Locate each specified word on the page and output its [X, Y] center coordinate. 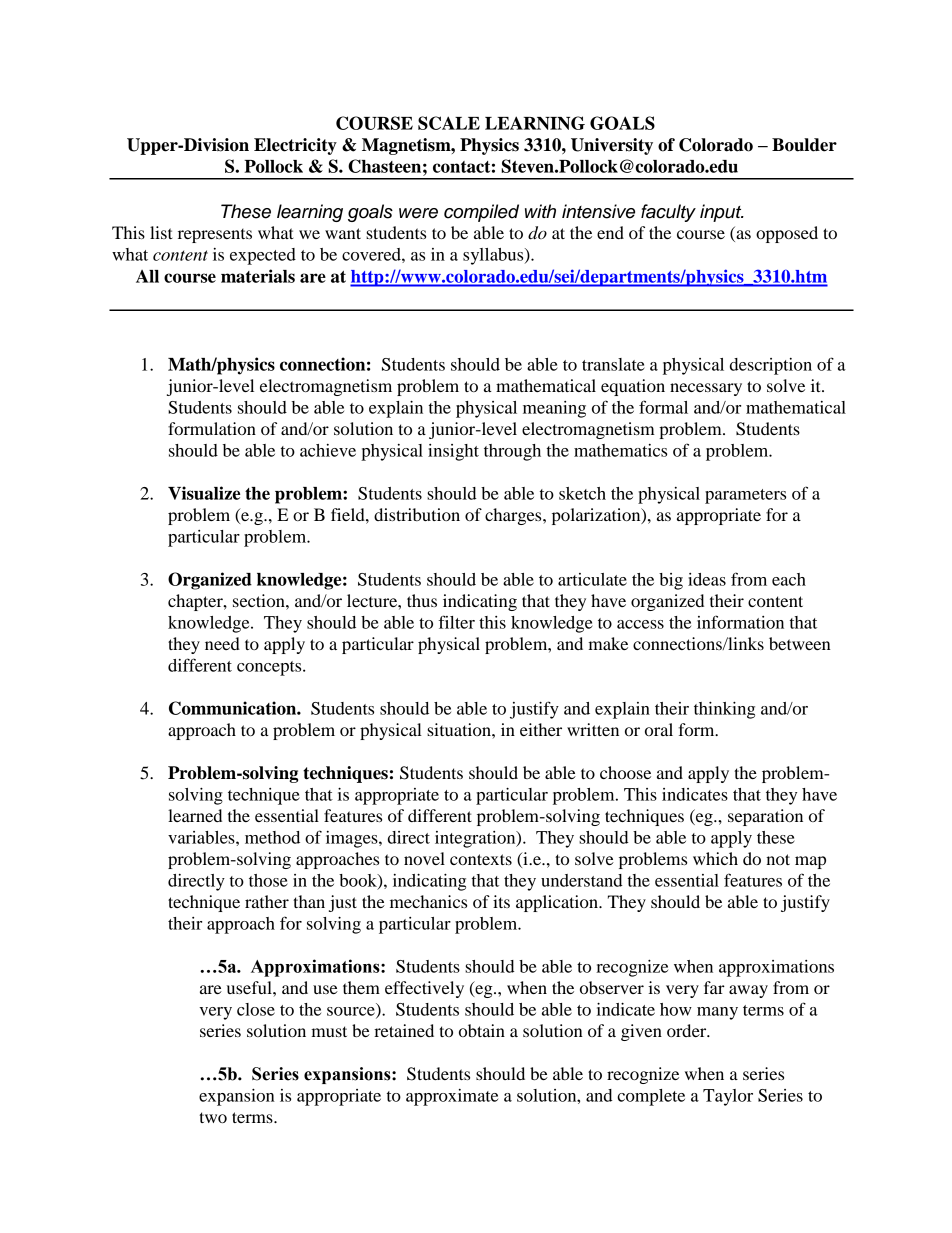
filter [457, 622]
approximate [452, 1097]
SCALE [449, 123]
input [722, 213]
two [213, 1117]
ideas [707, 579]
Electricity [295, 146]
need [222, 643]
